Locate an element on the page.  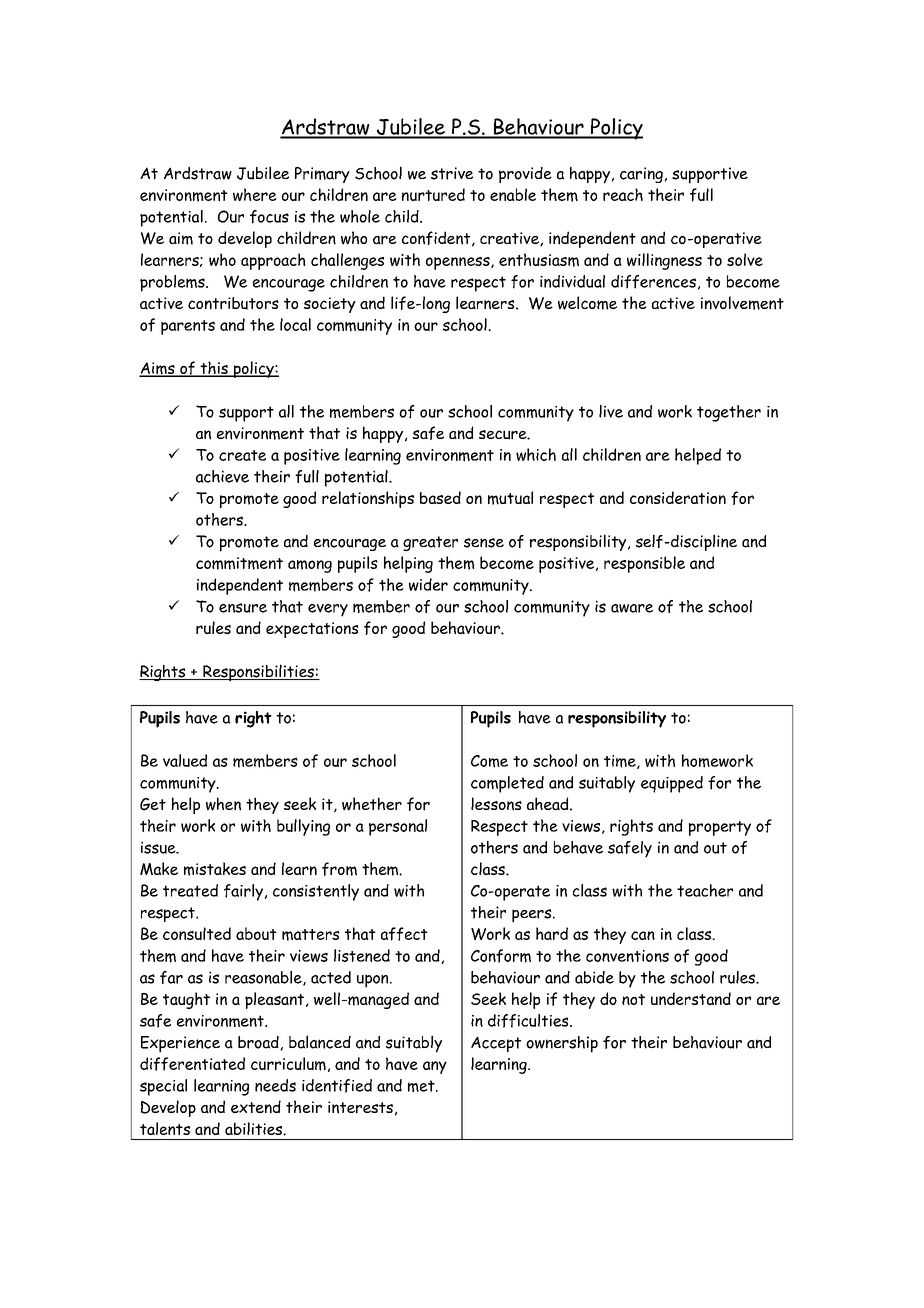
create is located at coordinates (242, 455).
